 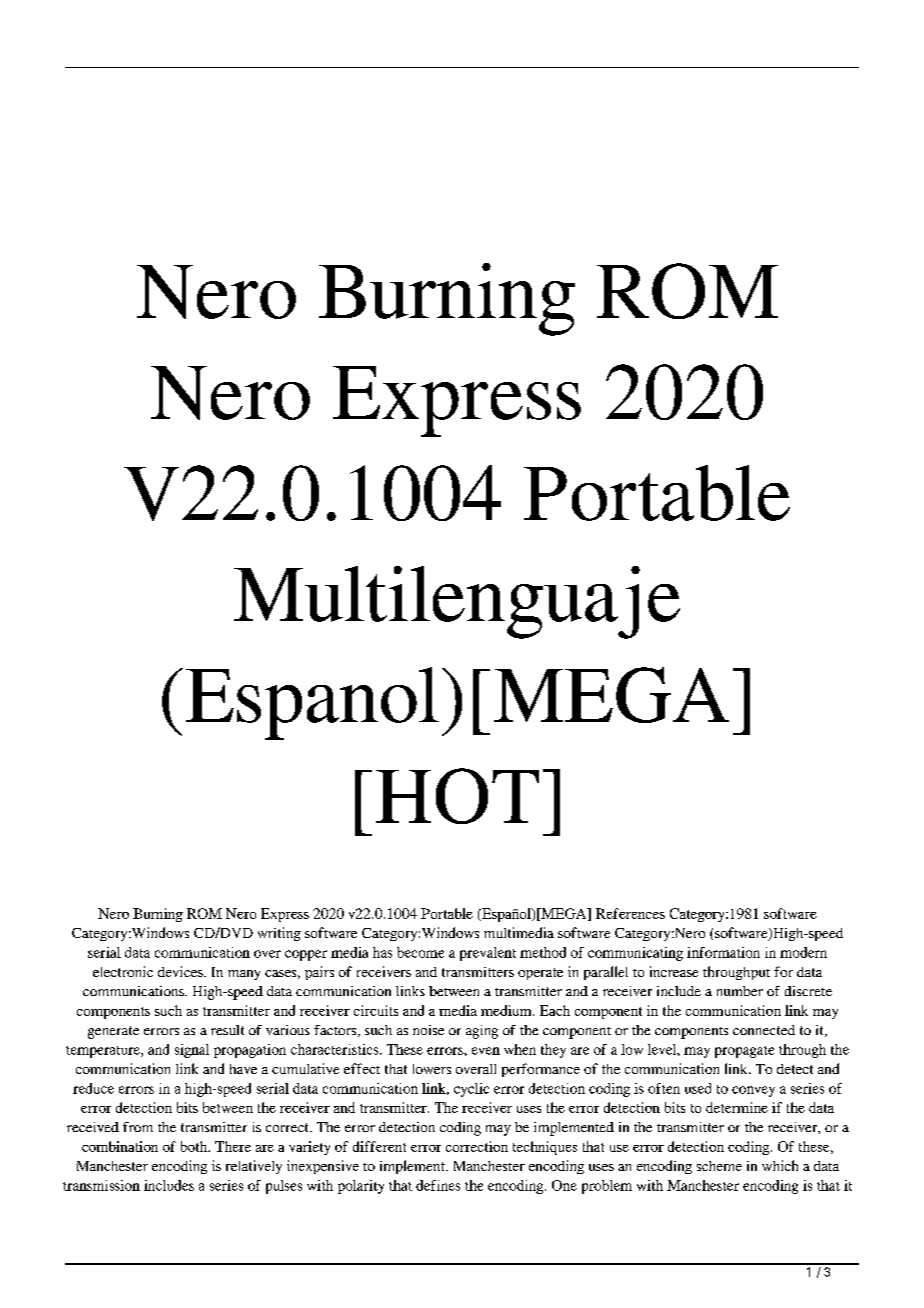 What do you see at coordinates (420, 952) in the screenshot?
I see `become` at bounding box center [420, 952].
